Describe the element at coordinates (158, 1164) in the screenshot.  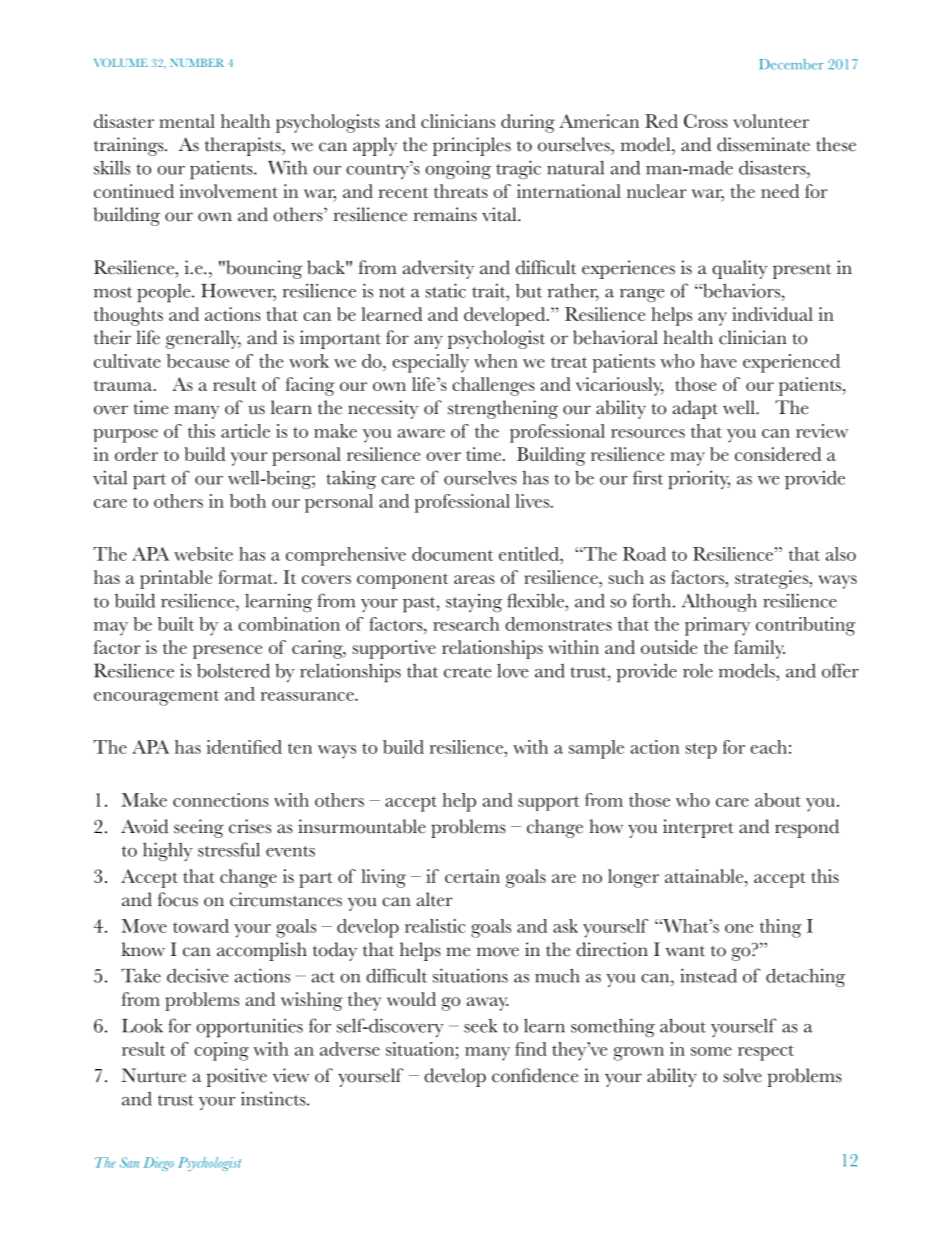
I see `Diego` at that location.
